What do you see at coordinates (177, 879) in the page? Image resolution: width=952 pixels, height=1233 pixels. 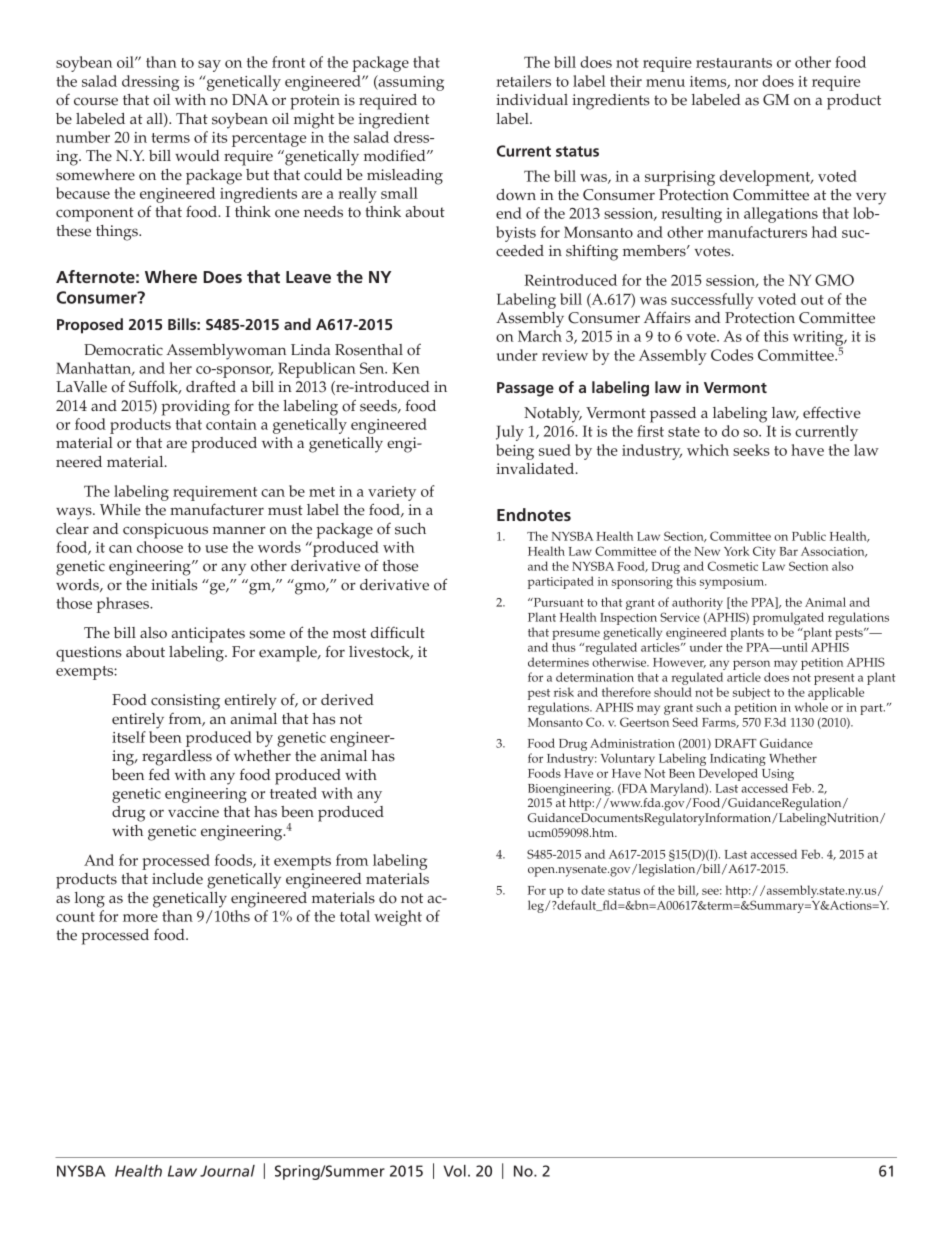 I see `include` at bounding box center [177, 879].
